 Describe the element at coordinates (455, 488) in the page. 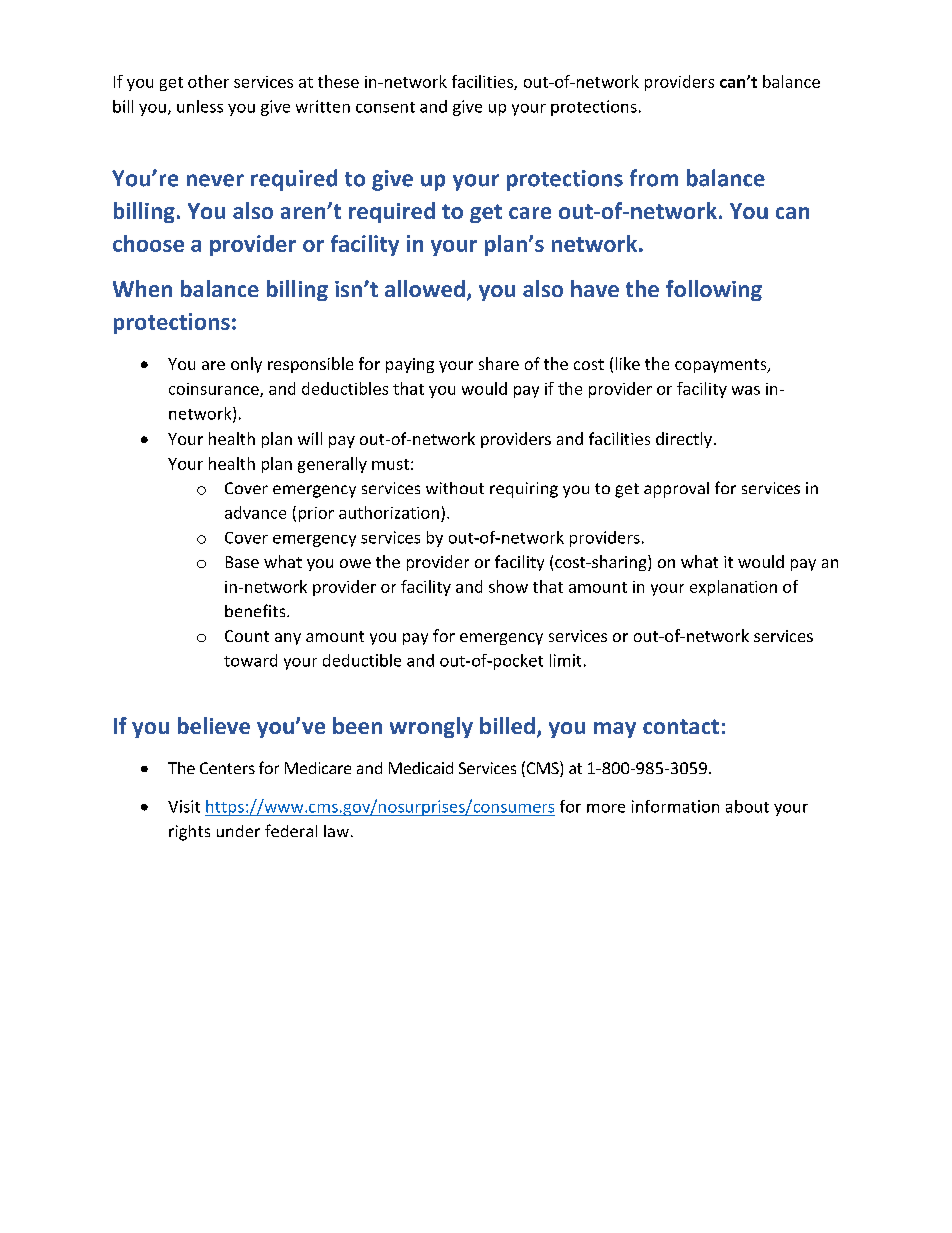

I see `without` at that location.
